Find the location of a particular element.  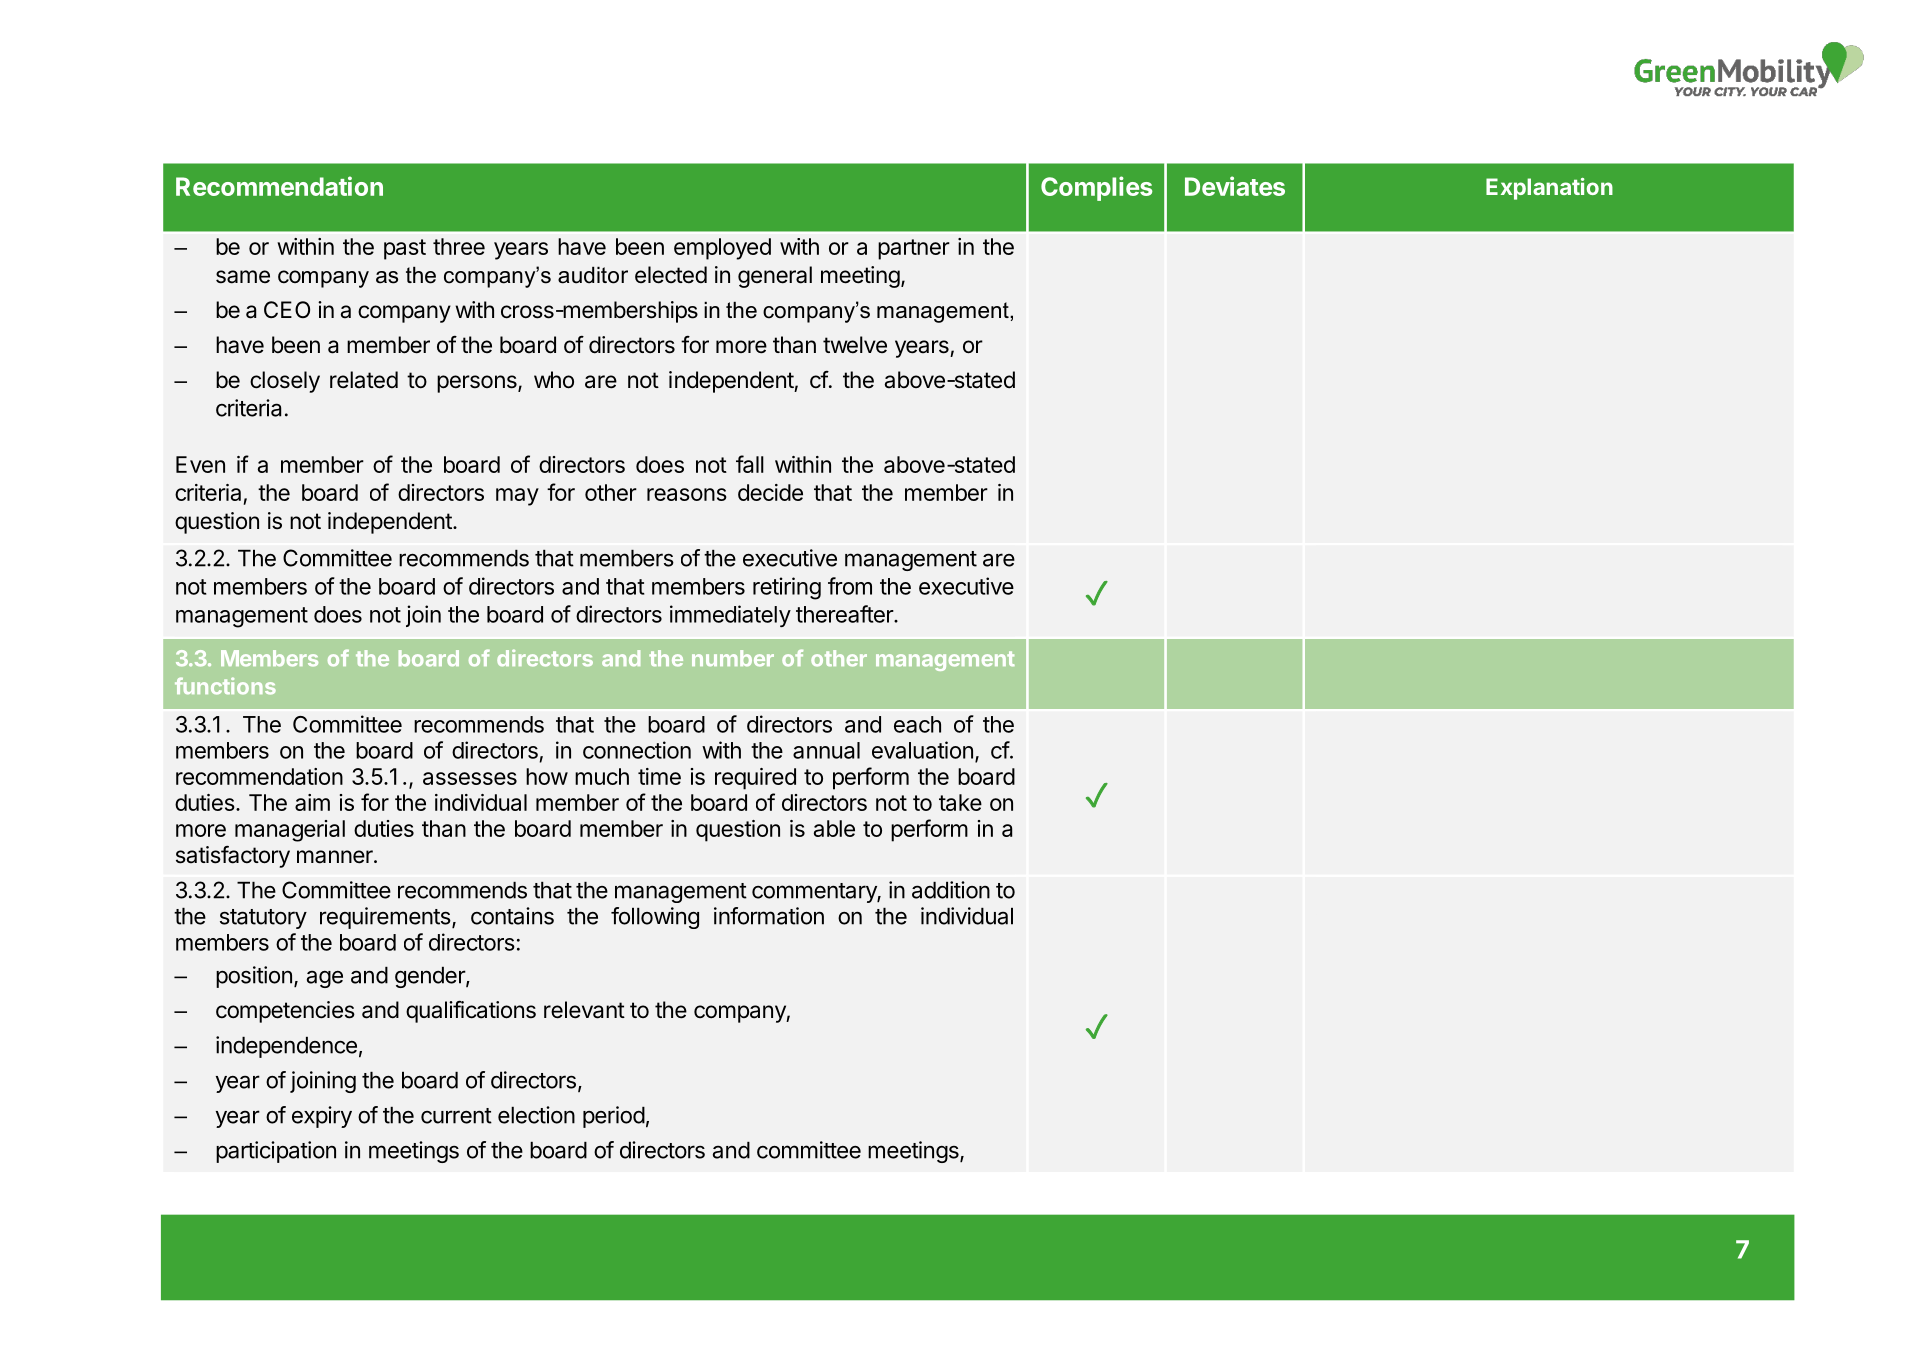

from is located at coordinates (850, 586).
